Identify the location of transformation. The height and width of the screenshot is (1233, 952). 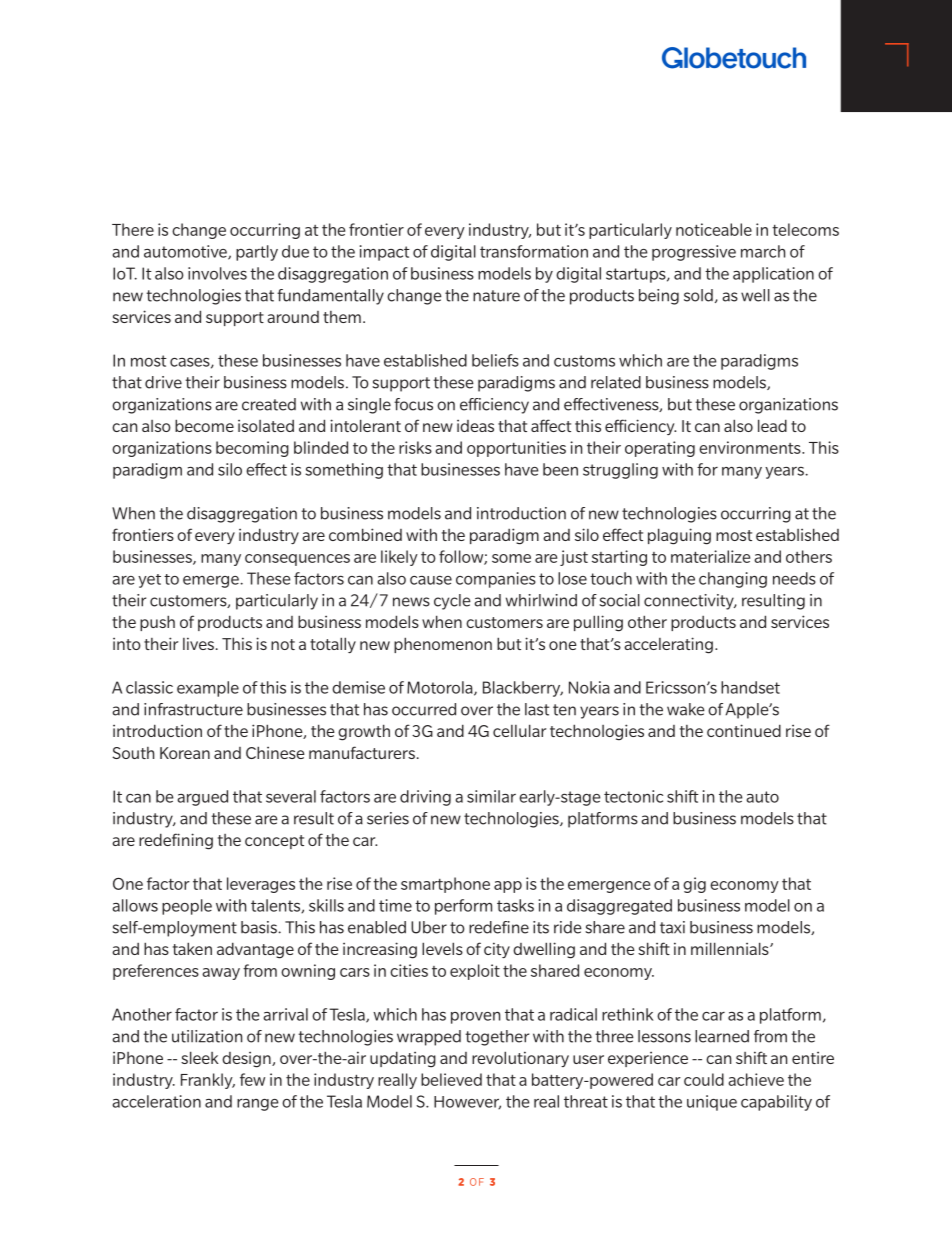
(534, 251).
